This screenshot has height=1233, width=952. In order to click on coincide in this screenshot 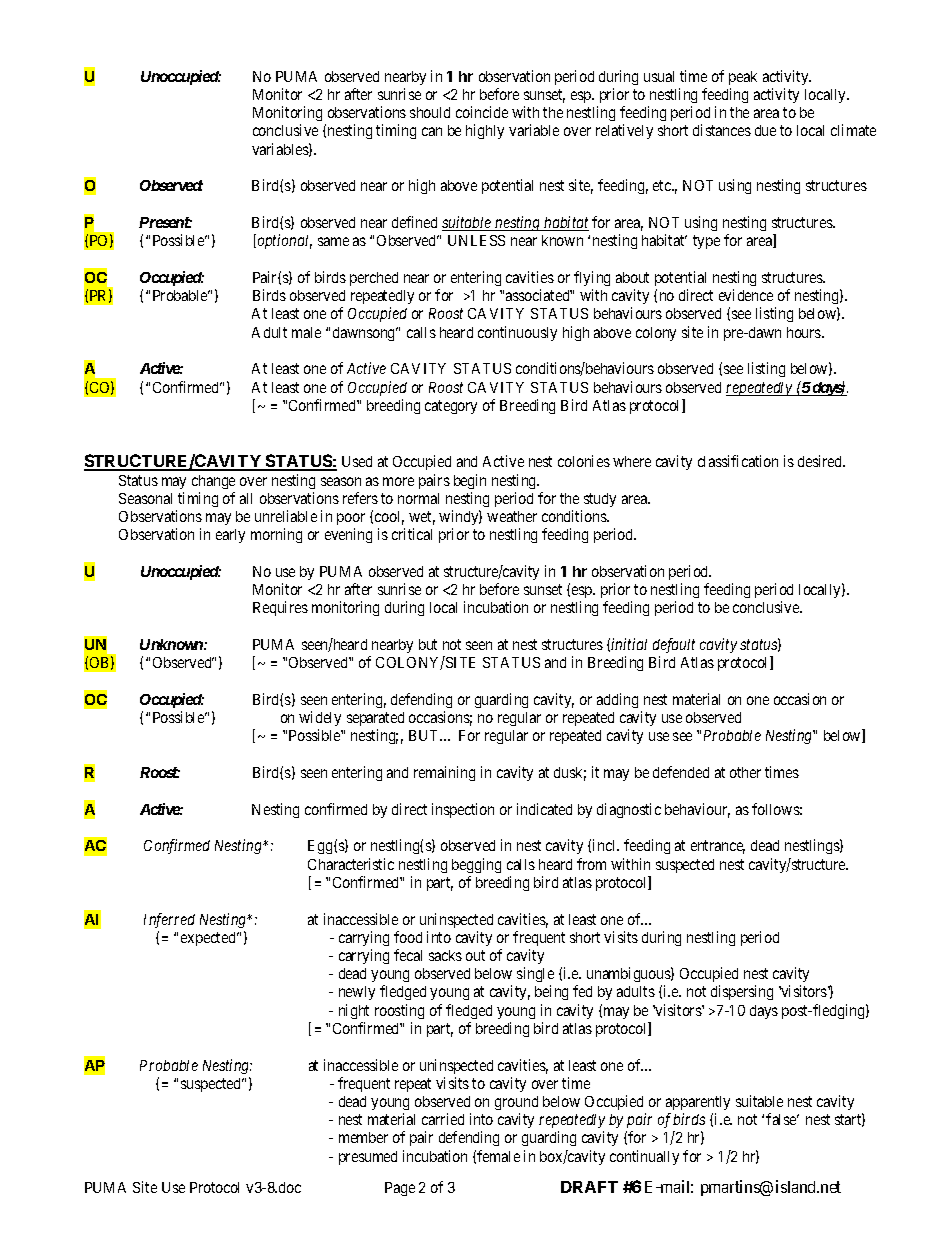, I will do `click(482, 112)`.
